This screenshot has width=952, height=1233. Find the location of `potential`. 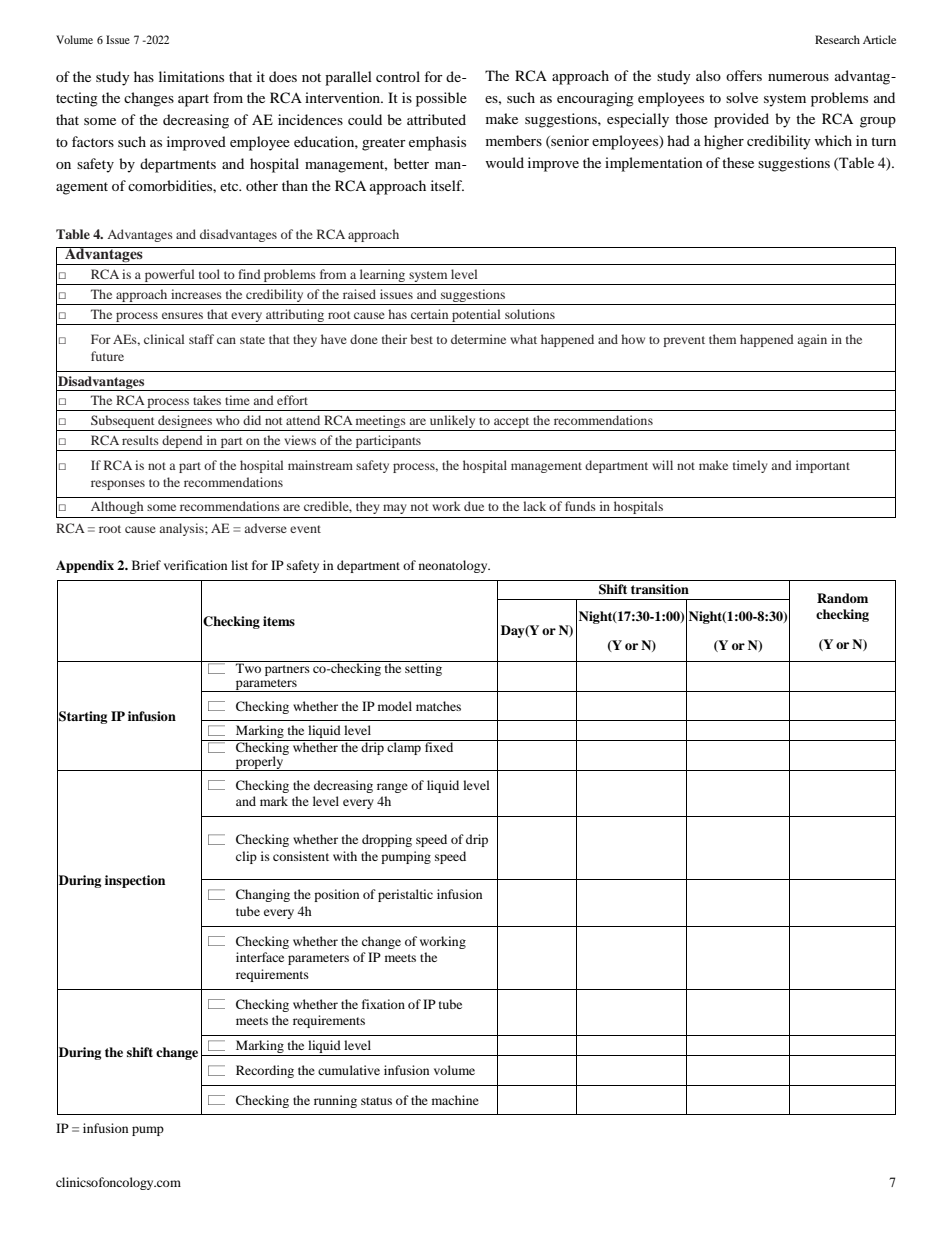

potential is located at coordinates (476, 317).
